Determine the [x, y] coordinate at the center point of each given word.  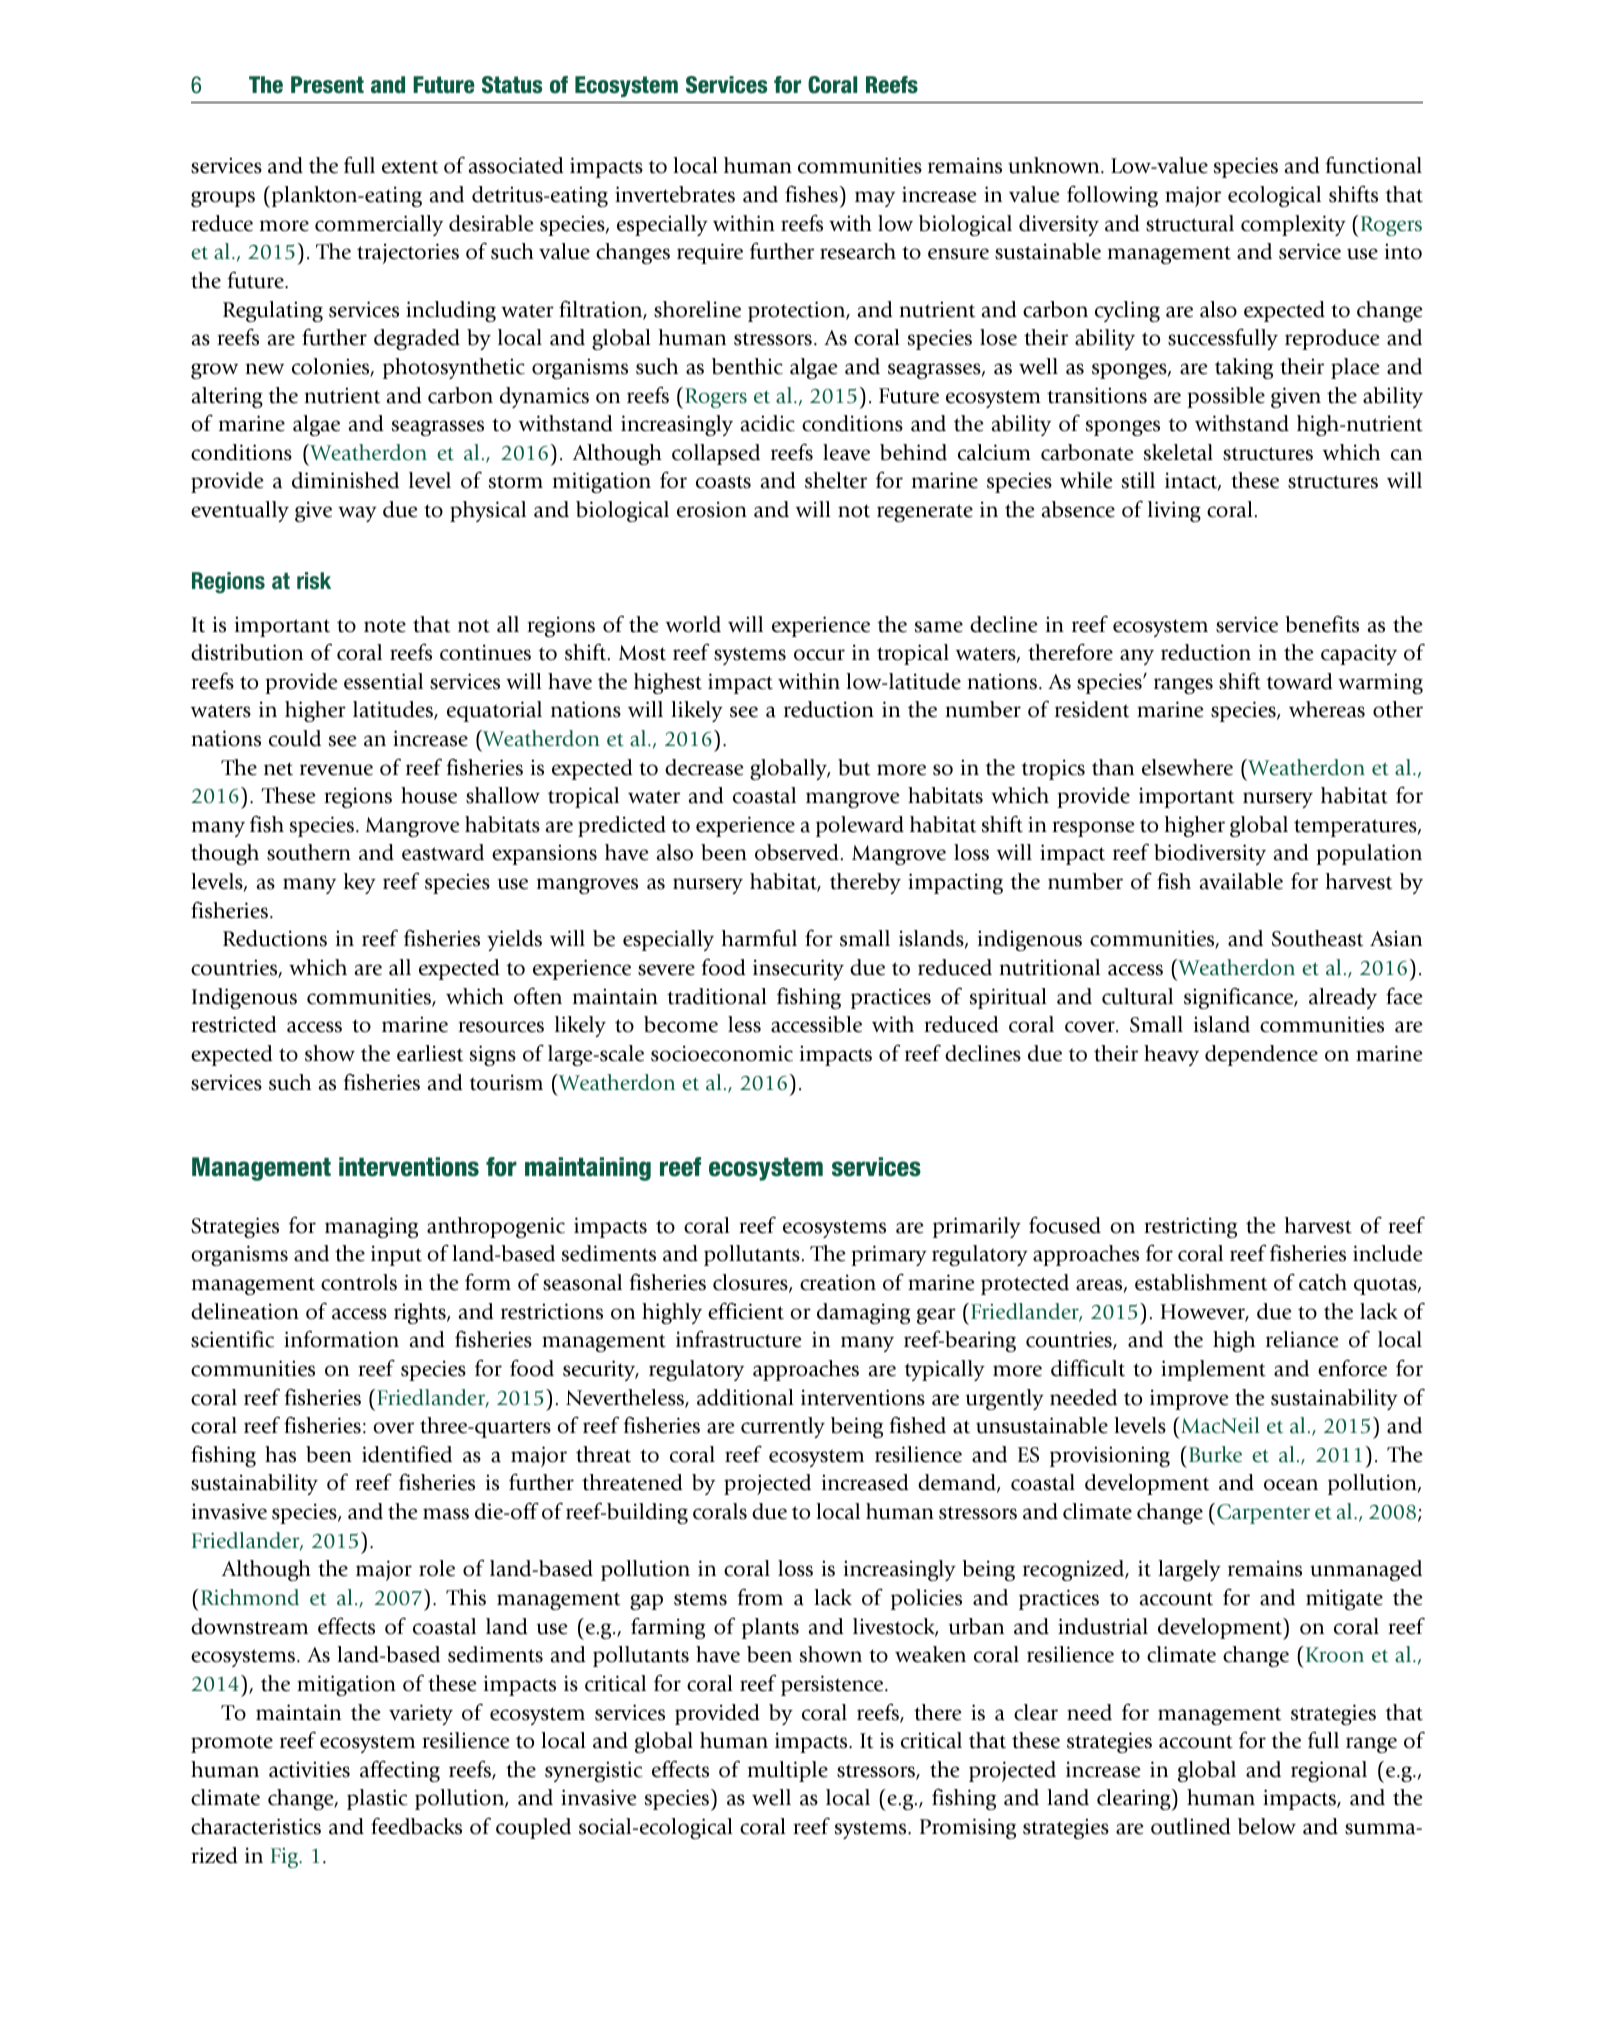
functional [1373, 165]
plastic [377, 1799]
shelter [836, 480]
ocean [1291, 1485]
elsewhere [1187, 767]
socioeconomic [722, 1053]
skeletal [1178, 452]
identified [407, 1454]
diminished [345, 480]
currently [783, 1427]
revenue [336, 770]
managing [371, 1227]
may [875, 199]
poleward [860, 826]
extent [410, 167]
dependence [1261, 1055]
